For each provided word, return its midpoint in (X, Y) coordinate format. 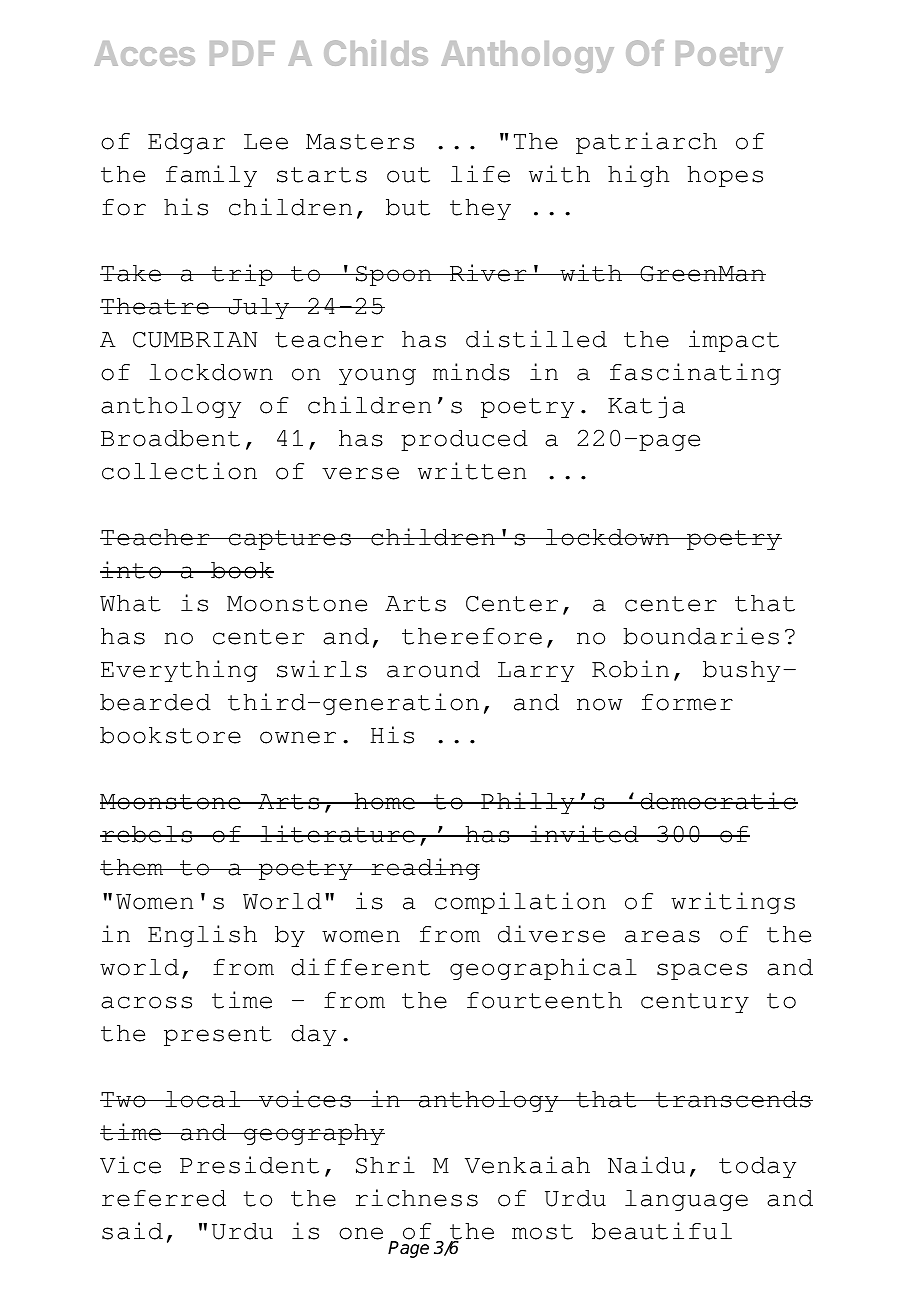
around (433, 669)
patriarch (646, 143)
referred (164, 1198)
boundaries (701, 636)
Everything (179, 671)
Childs (376, 52)
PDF (242, 53)
